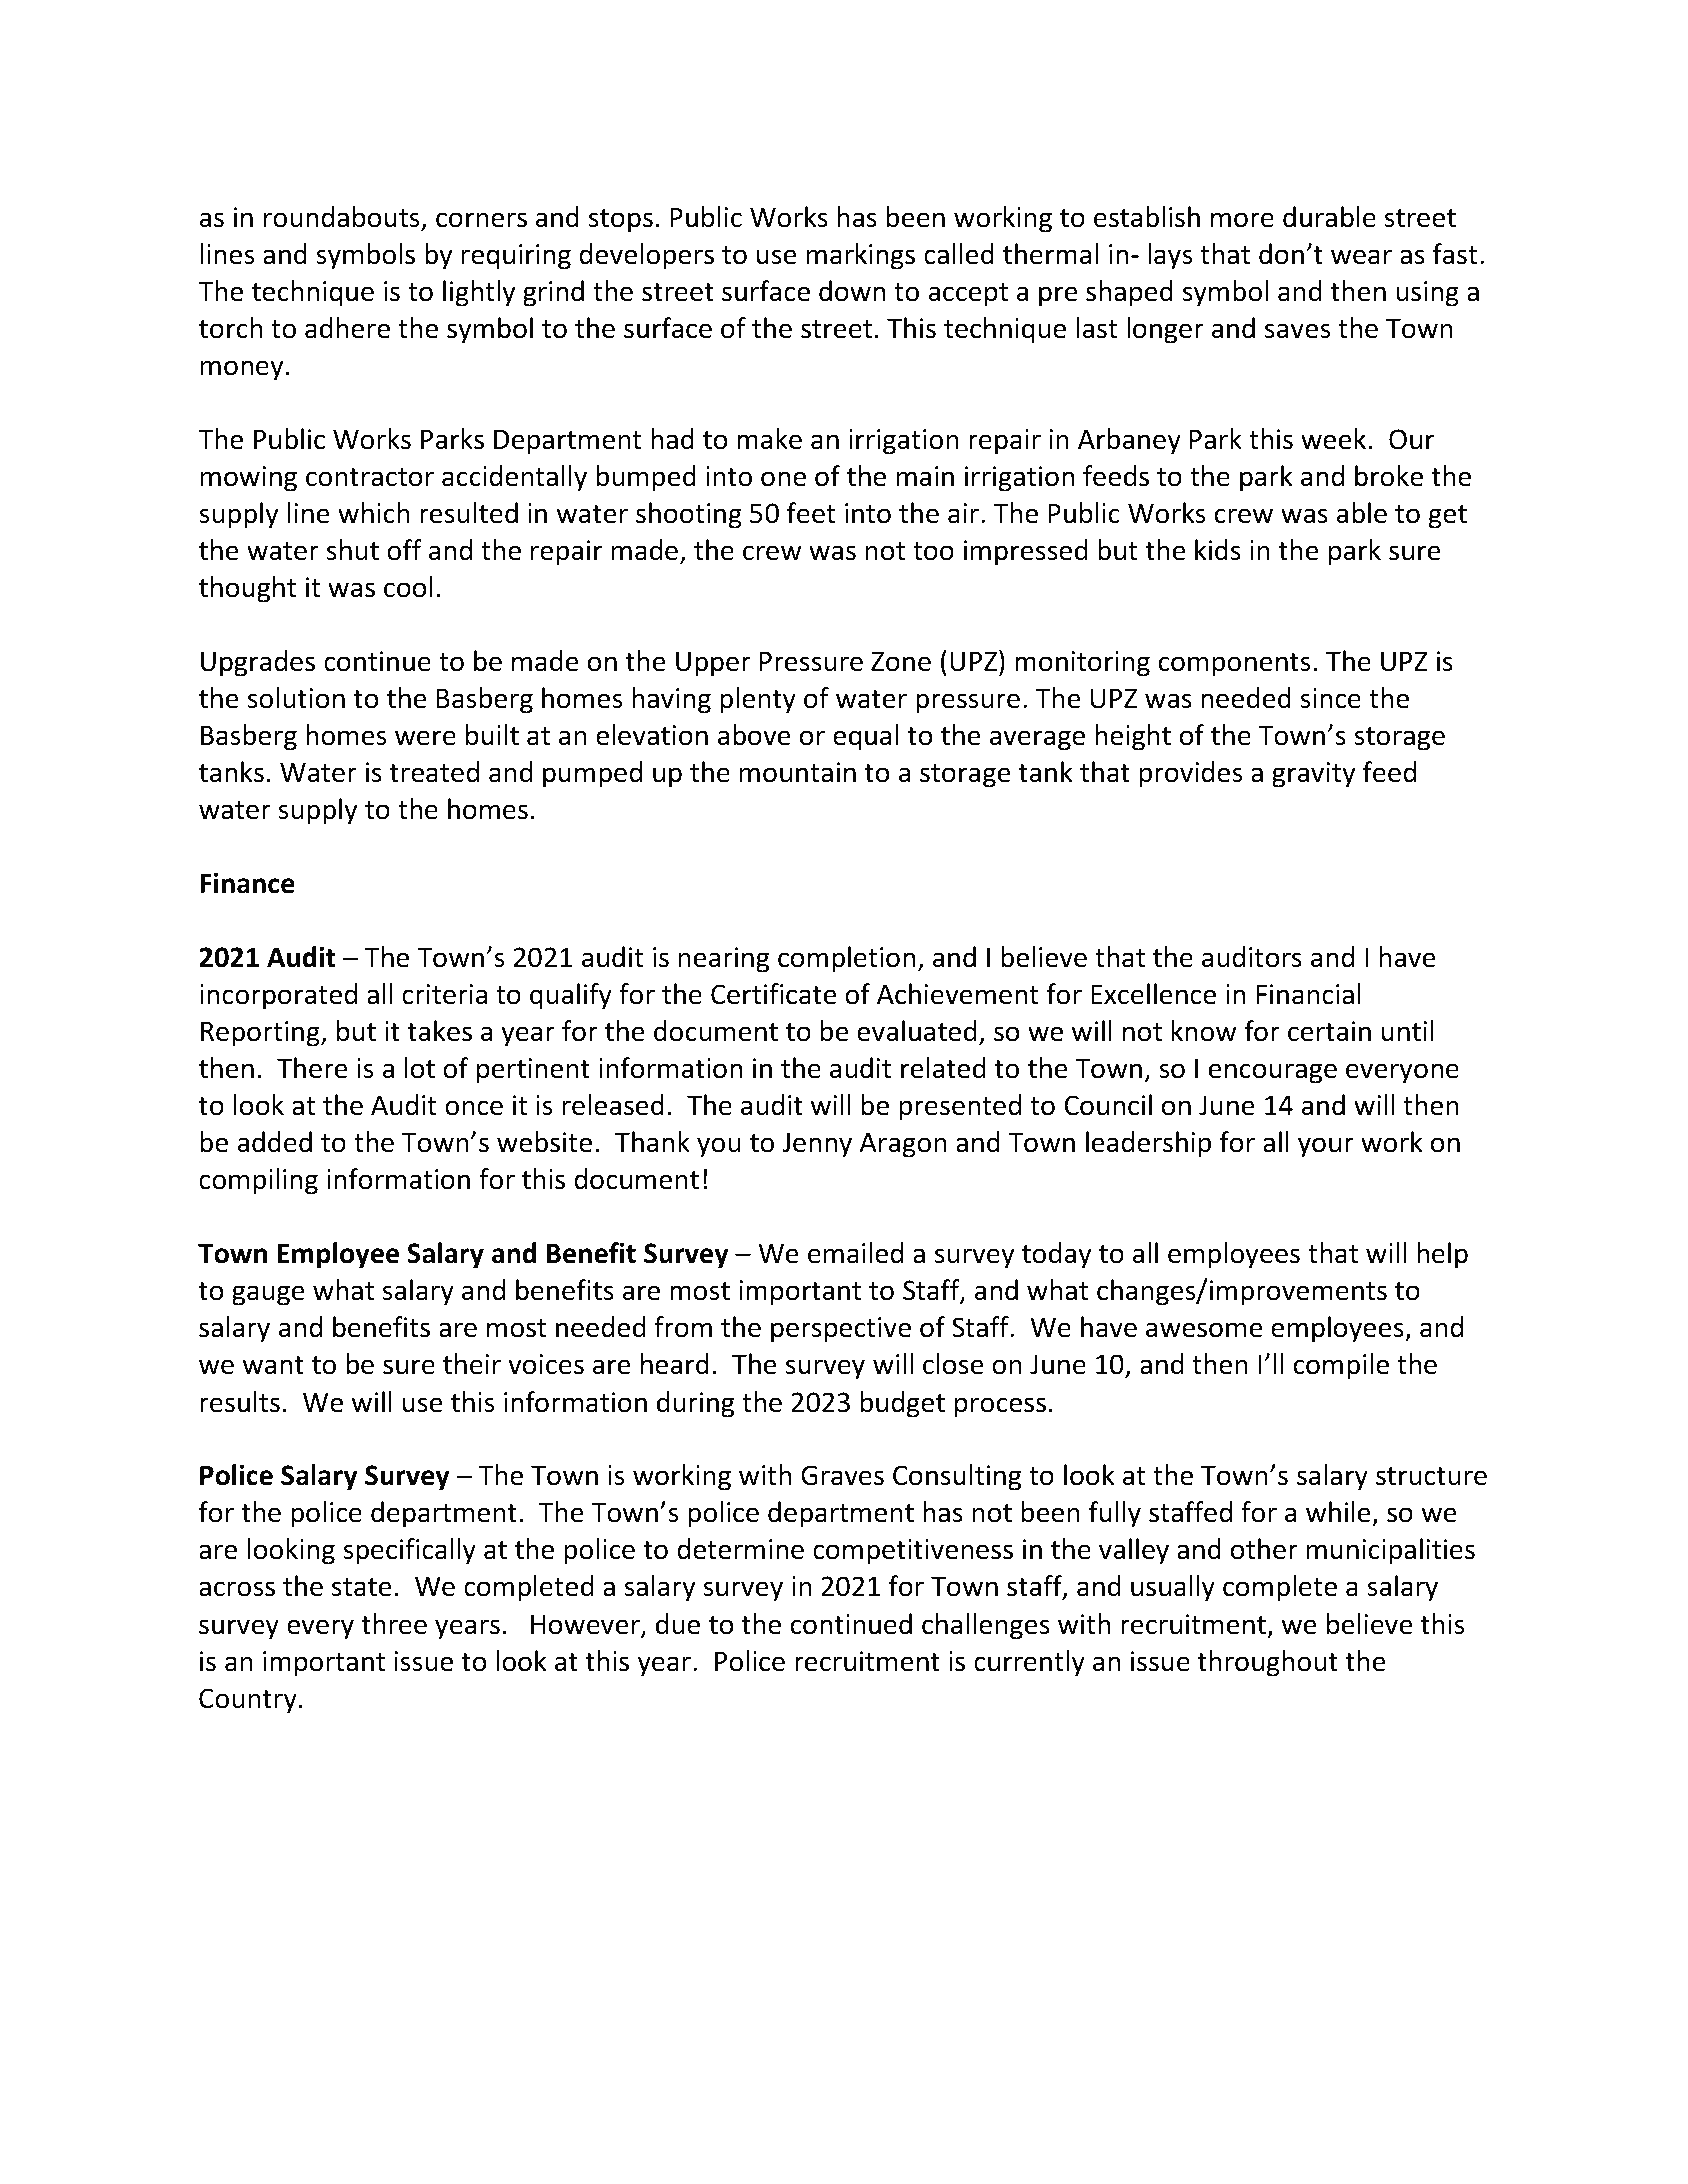 This image has width=1688, height=2184. What do you see at coordinates (1326, 1147) in the image?
I see `your` at bounding box center [1326, 1147].
